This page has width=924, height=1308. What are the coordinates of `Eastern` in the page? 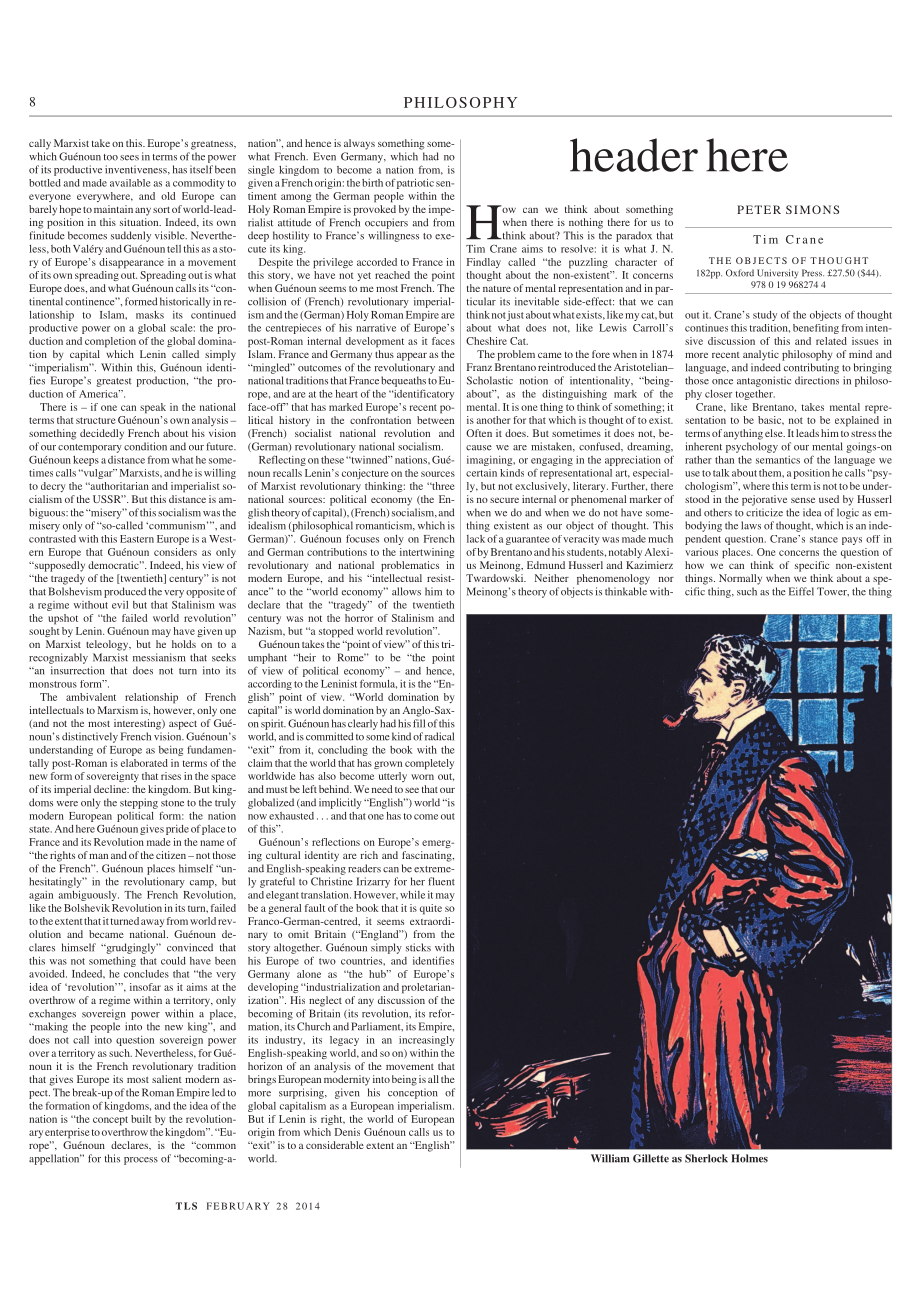 It's located at (137, 539).
